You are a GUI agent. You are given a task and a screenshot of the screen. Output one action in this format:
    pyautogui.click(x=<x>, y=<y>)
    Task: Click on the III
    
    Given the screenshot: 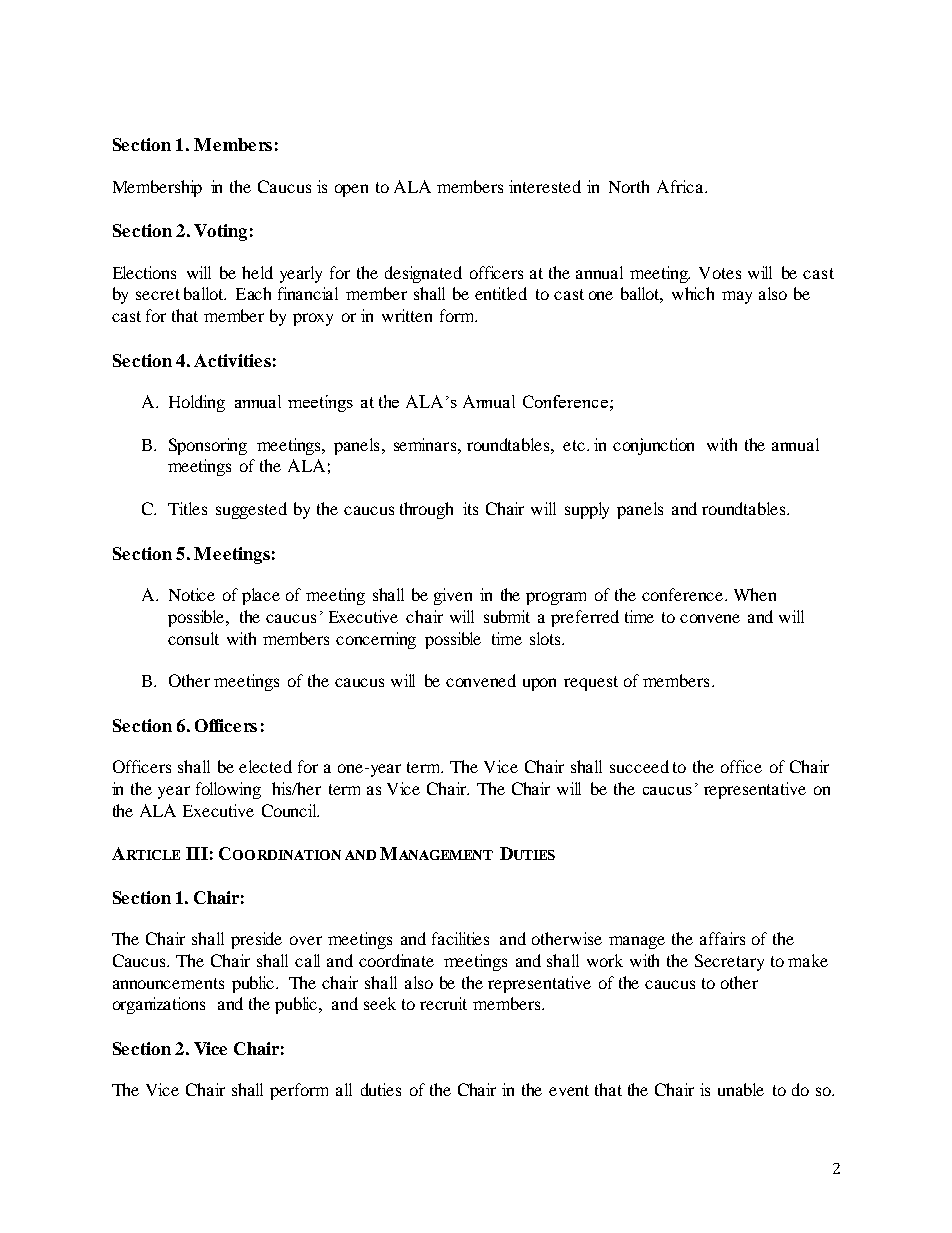 What is the action you would take?
    pyautogui.click(x=197, y=853)
